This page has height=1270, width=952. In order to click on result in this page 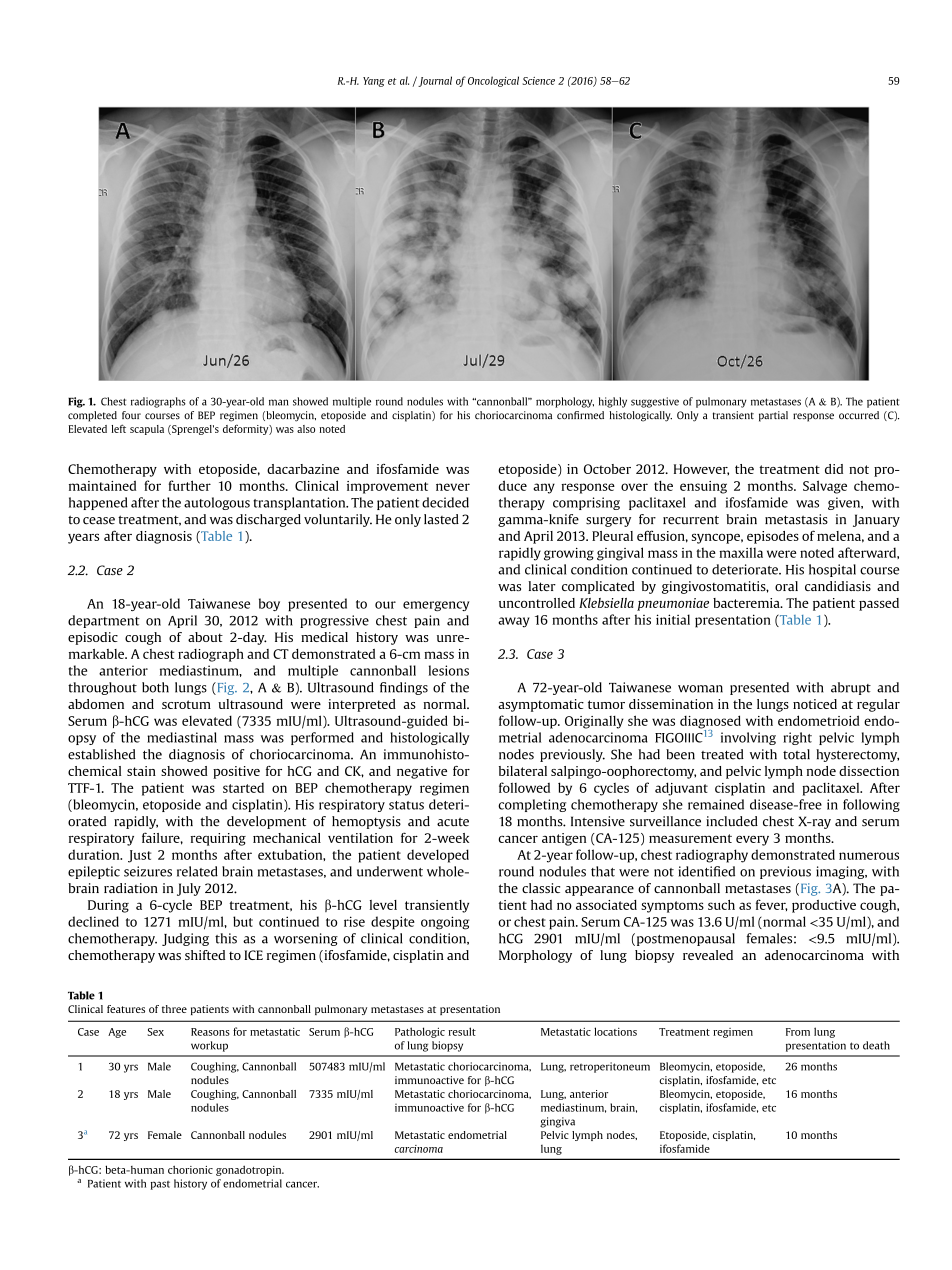, I will do `click(462, 1031)`.
